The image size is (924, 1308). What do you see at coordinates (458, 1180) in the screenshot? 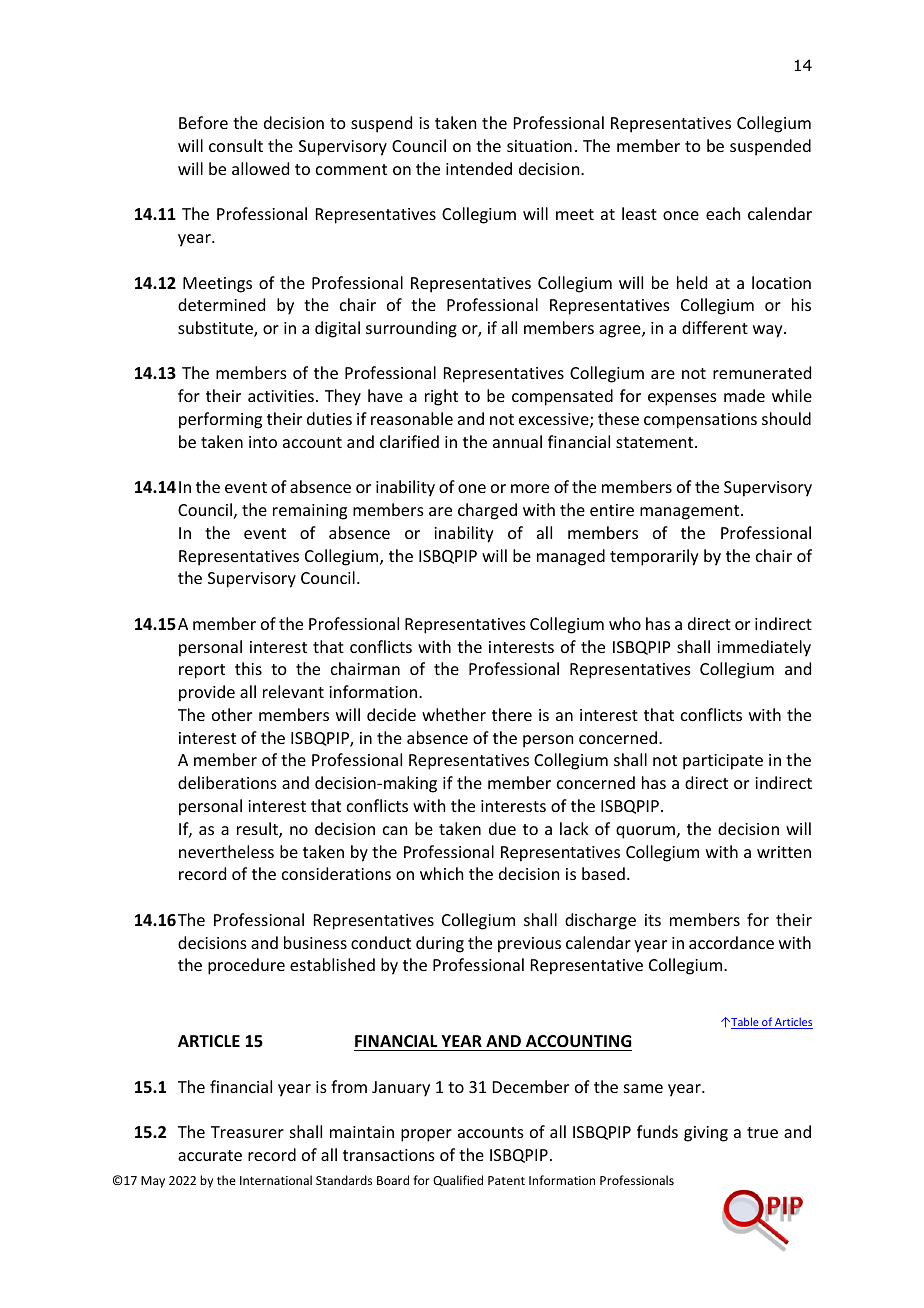
I see `Qualified` at bounding box center [458, 1180].
